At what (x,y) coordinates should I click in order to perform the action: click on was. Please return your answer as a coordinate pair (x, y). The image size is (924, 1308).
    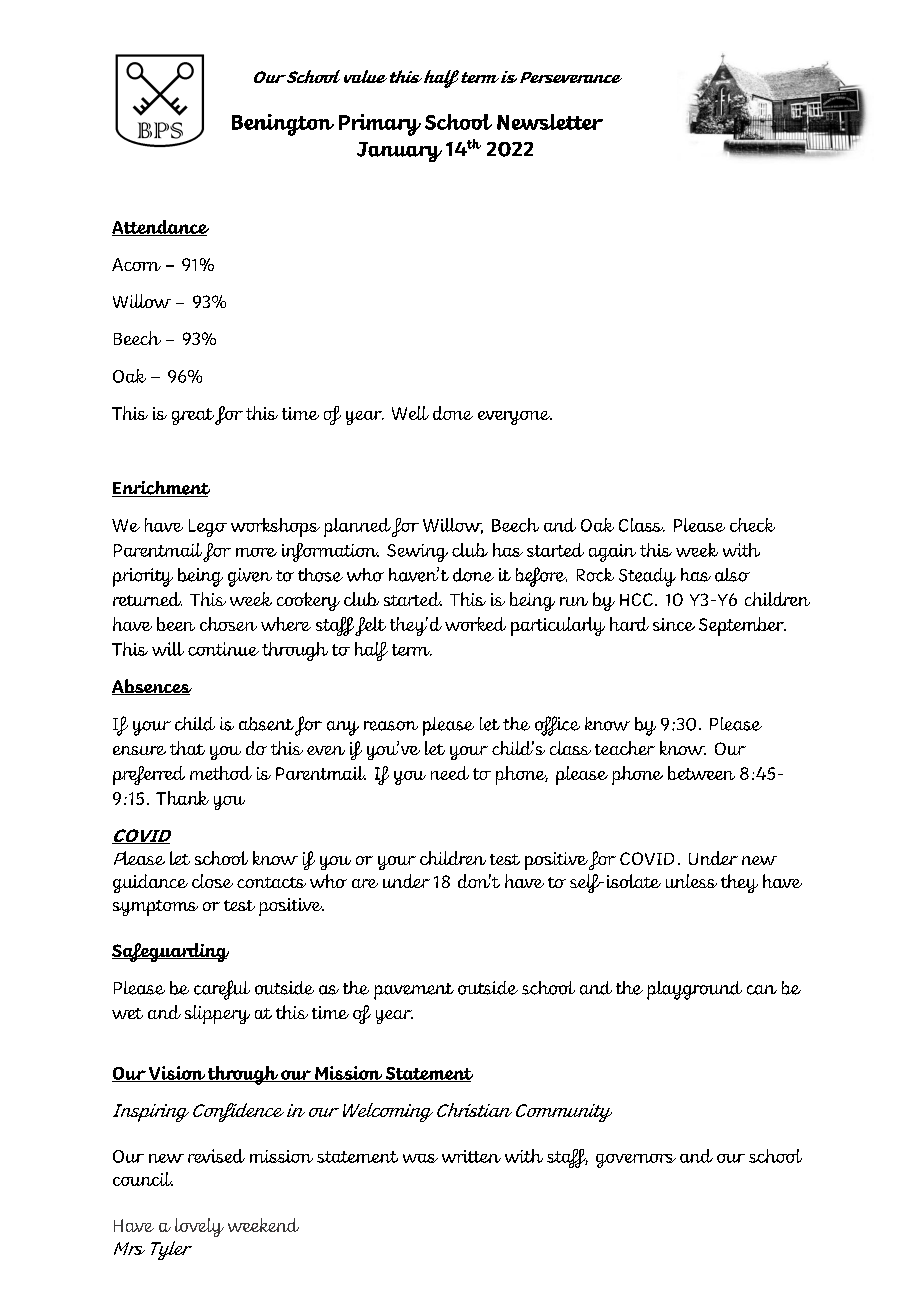
    Looking at the image, I should click on (420, 1158).
